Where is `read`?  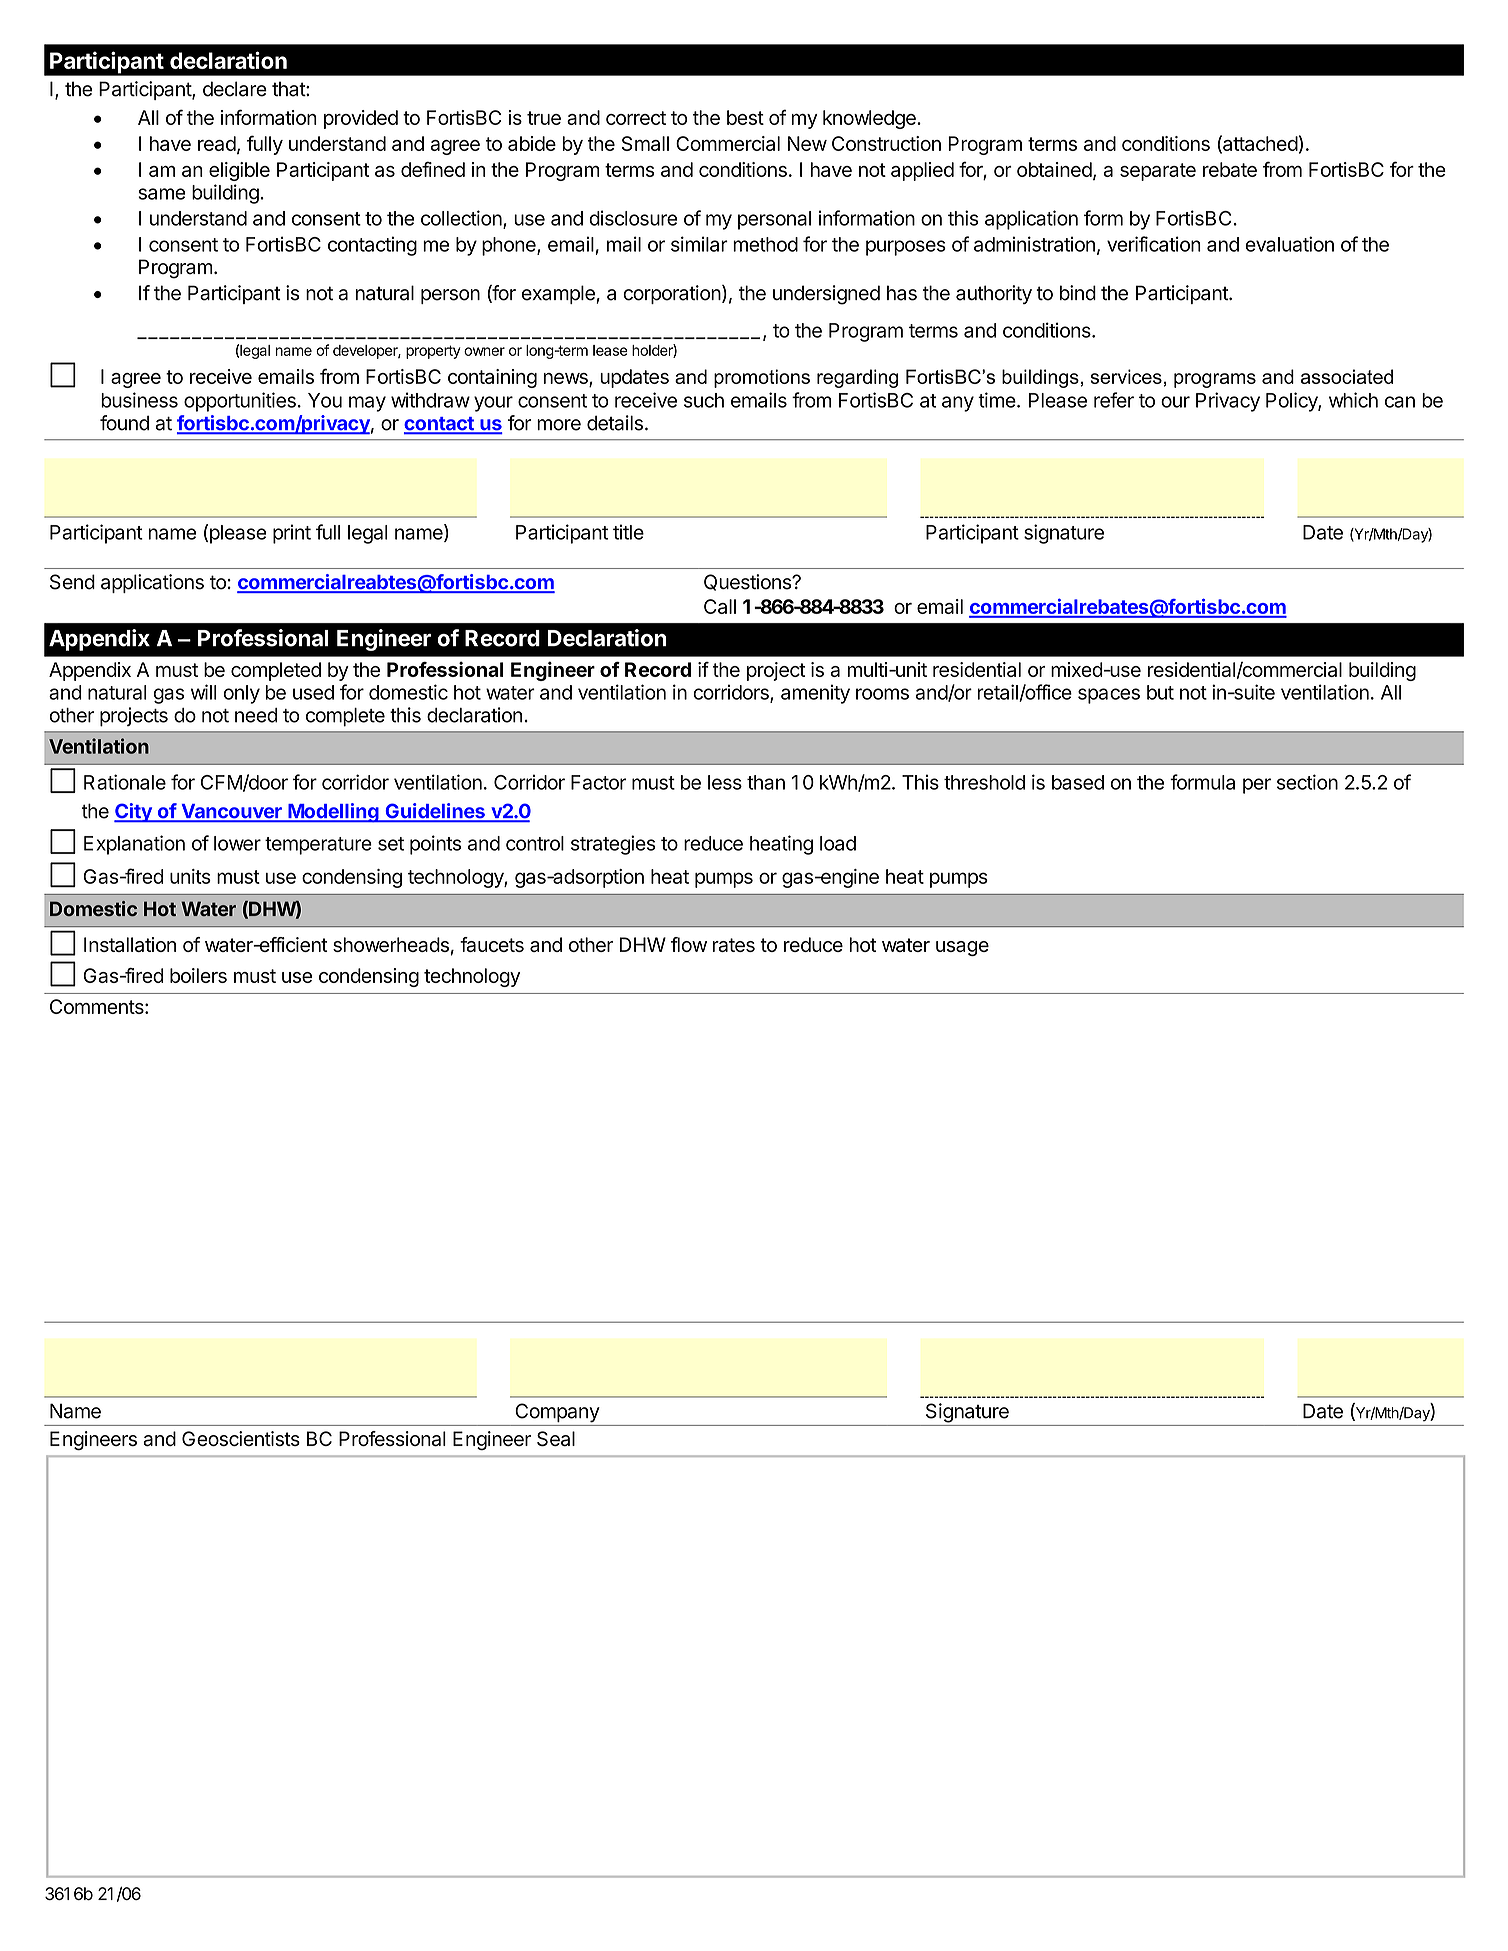 read is located at coordinates (217, 143).
